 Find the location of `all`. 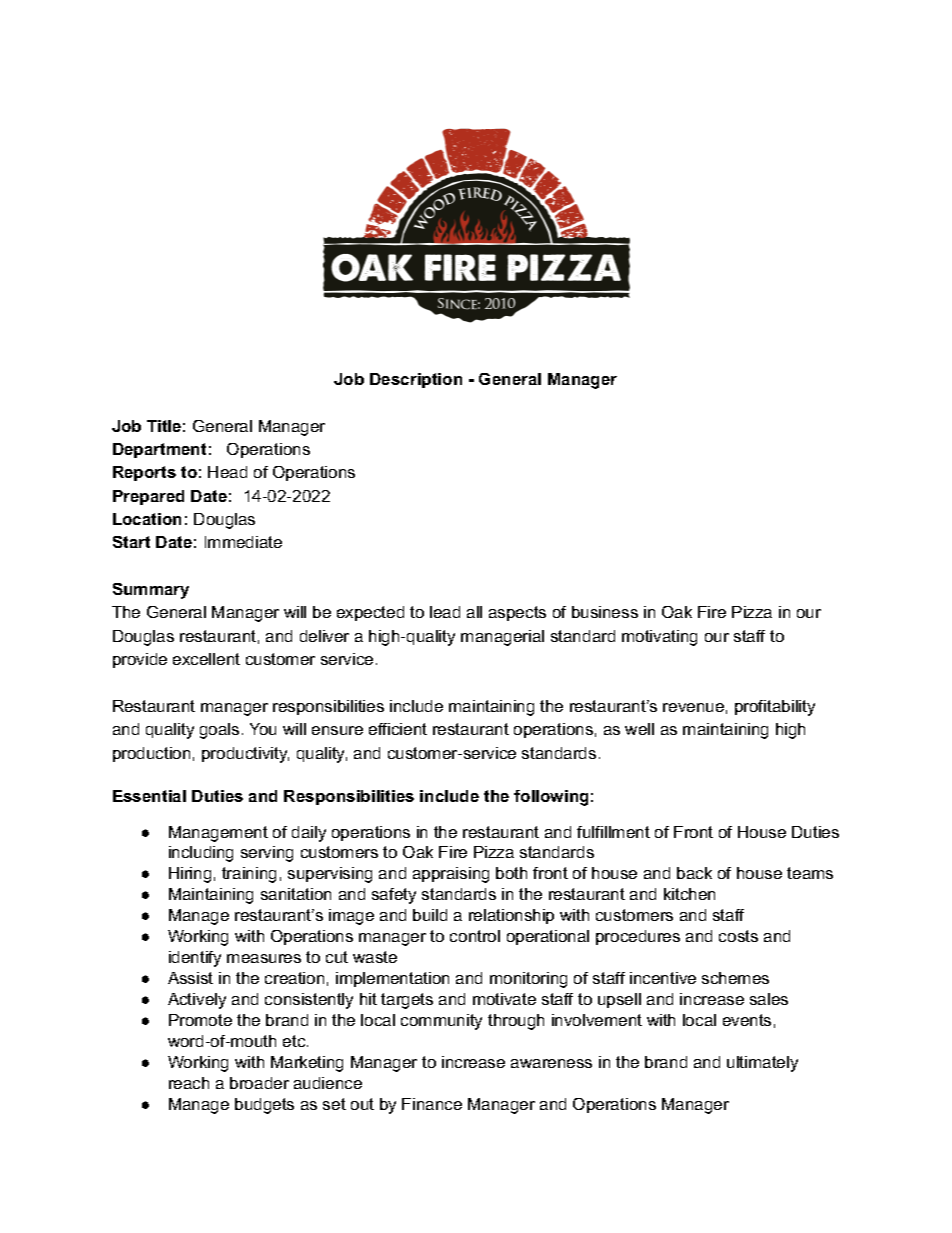

all is located at coordinates (474, 612).
